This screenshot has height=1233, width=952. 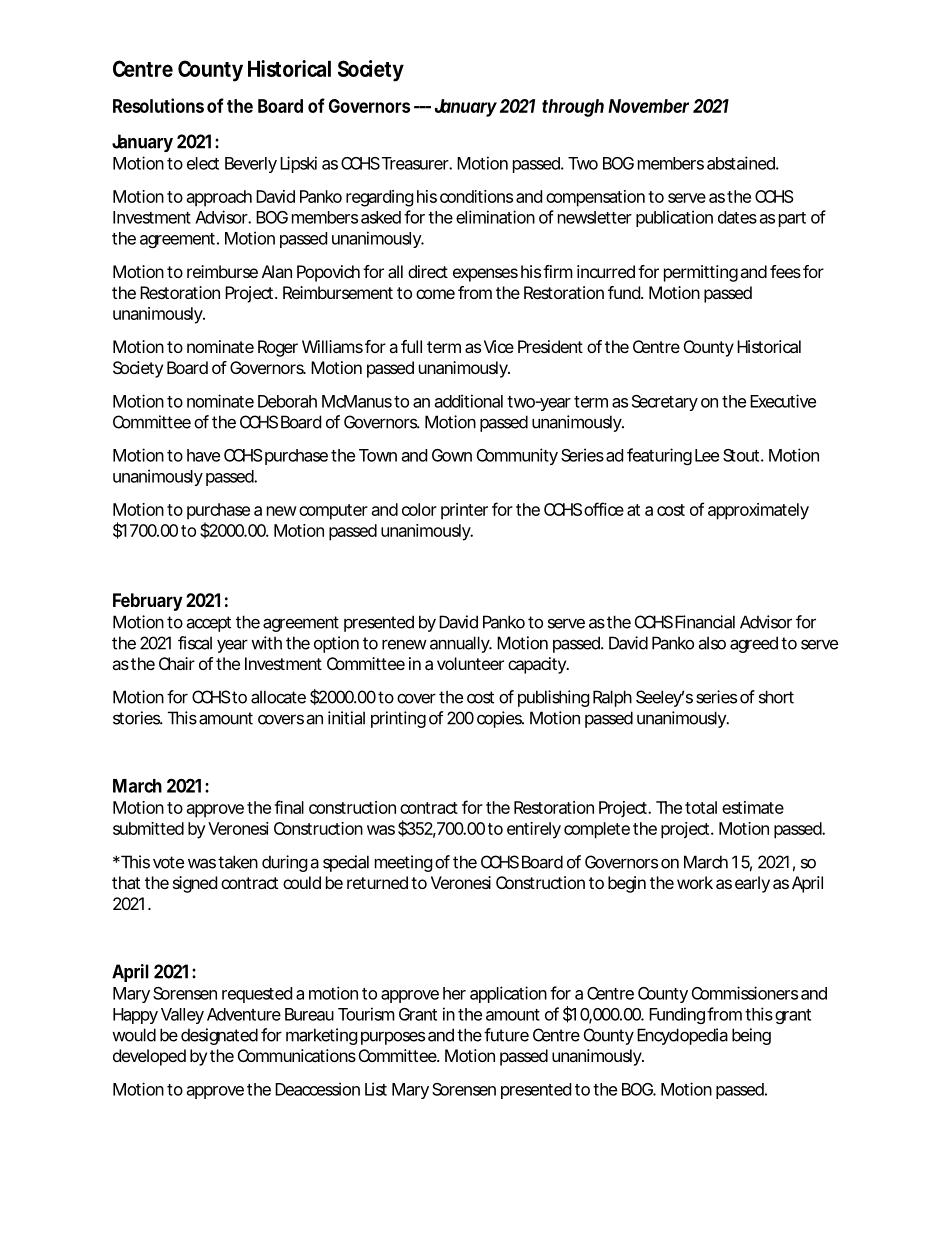 What do you see at coordinates (461, 644) in the screenshot?
I see `annually` at bounding box center [461, 644].
